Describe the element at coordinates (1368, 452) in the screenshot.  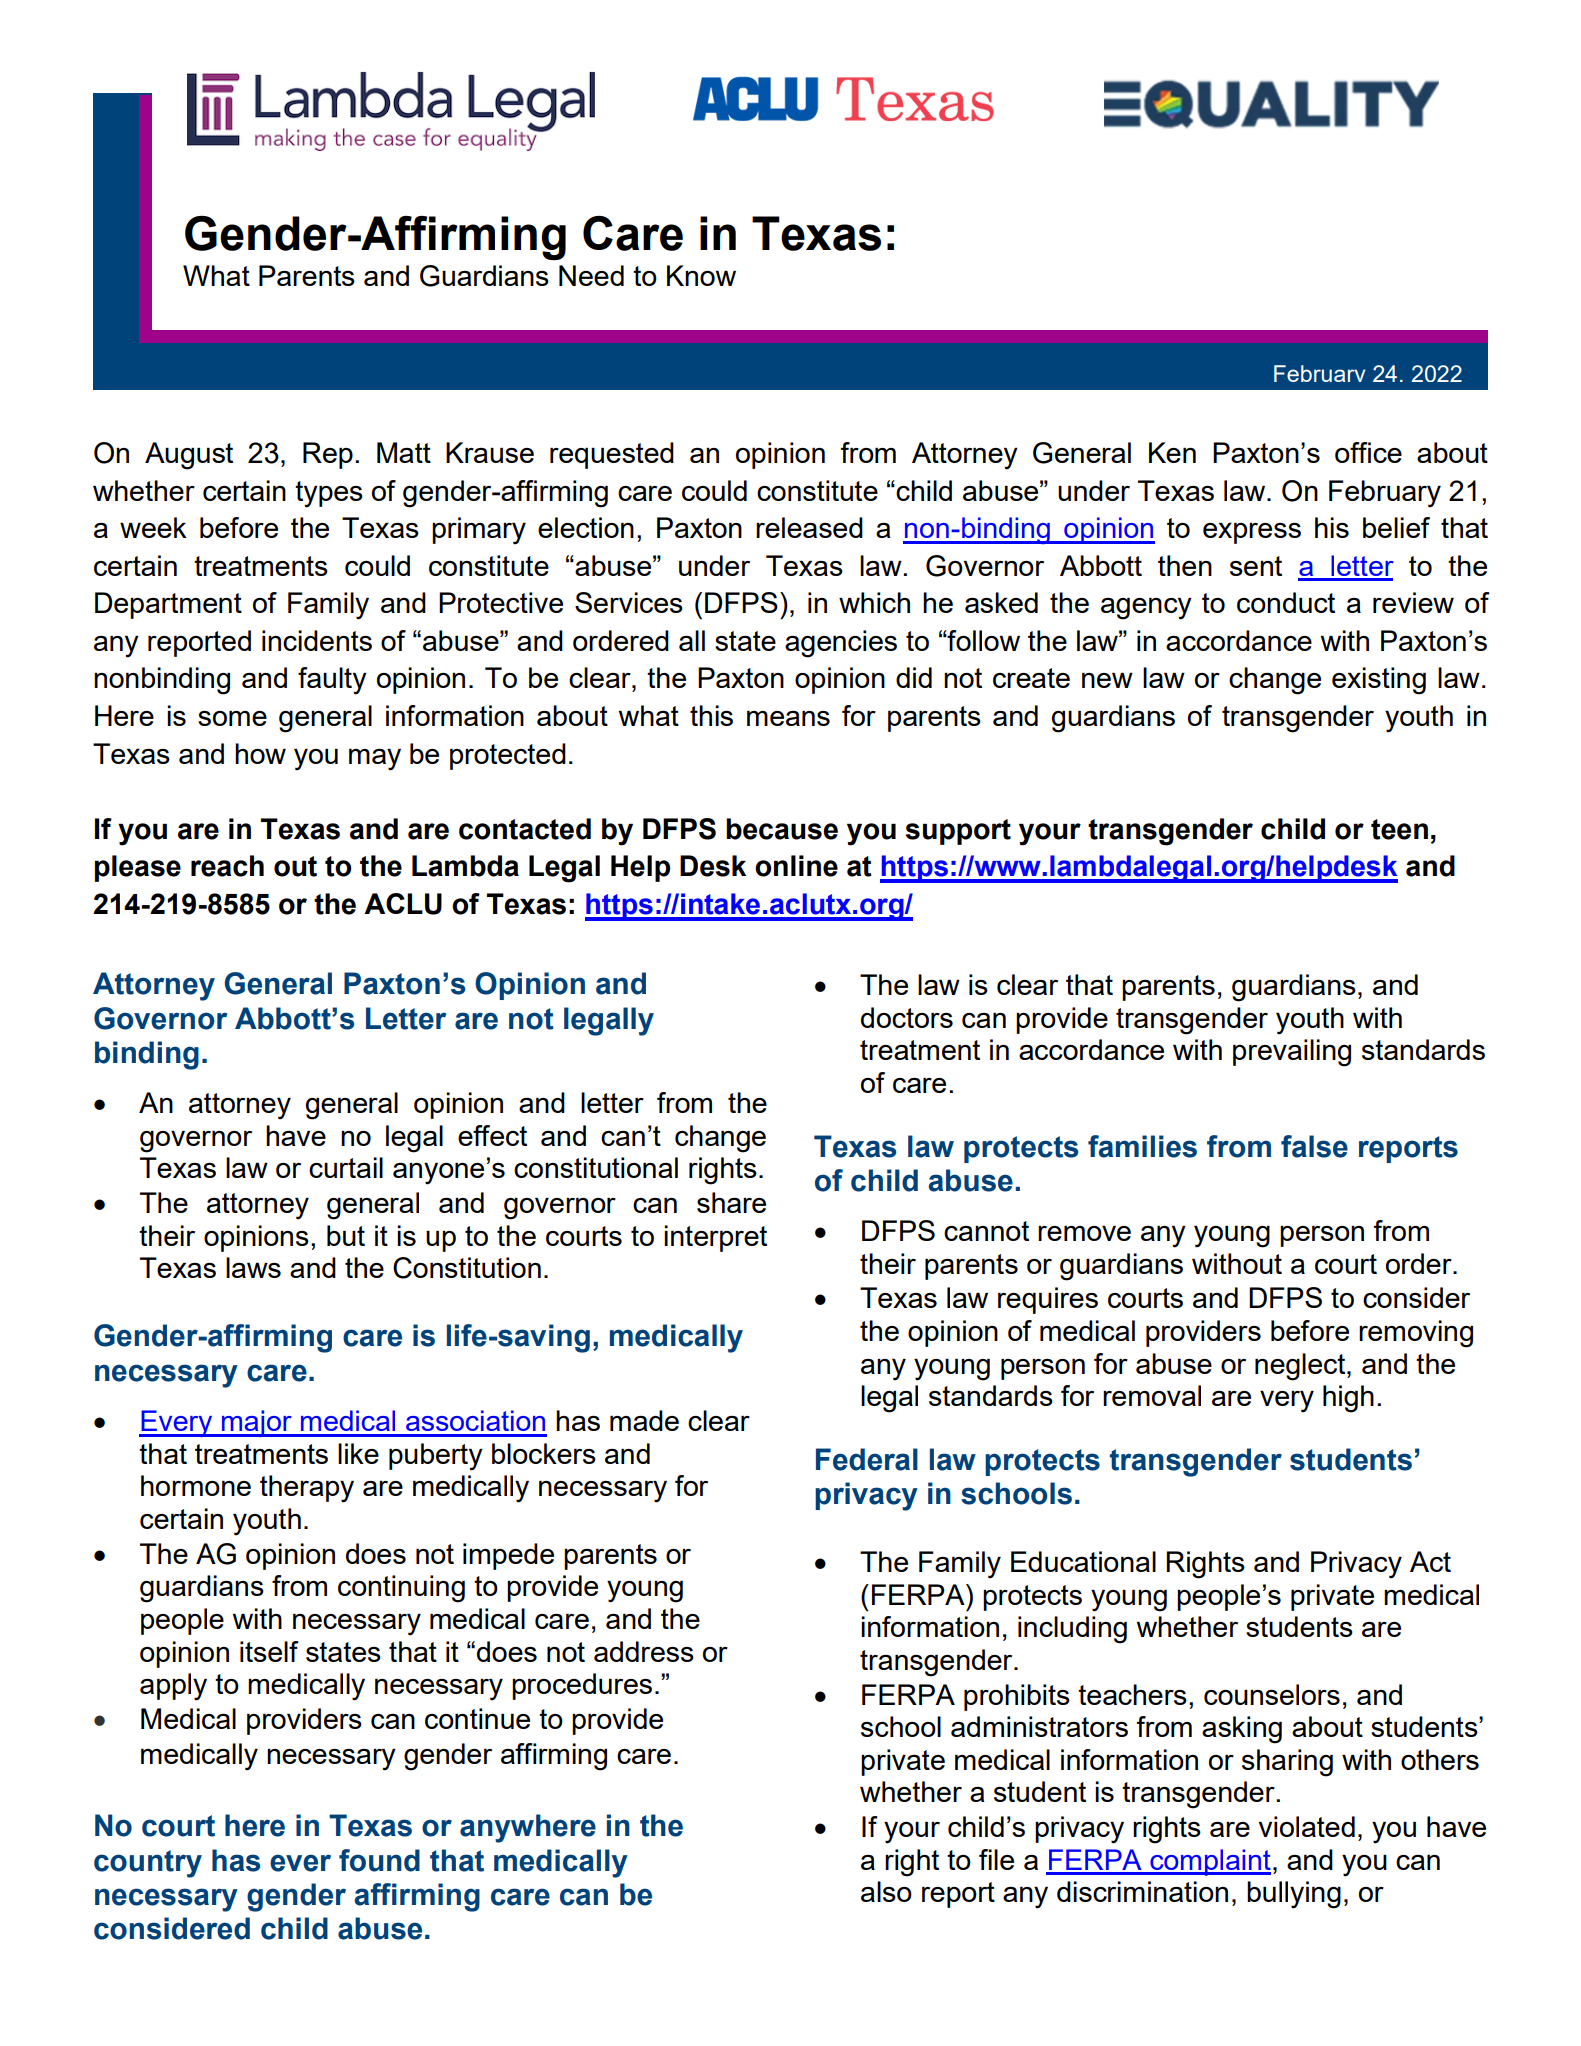
I see `office` at that location.
